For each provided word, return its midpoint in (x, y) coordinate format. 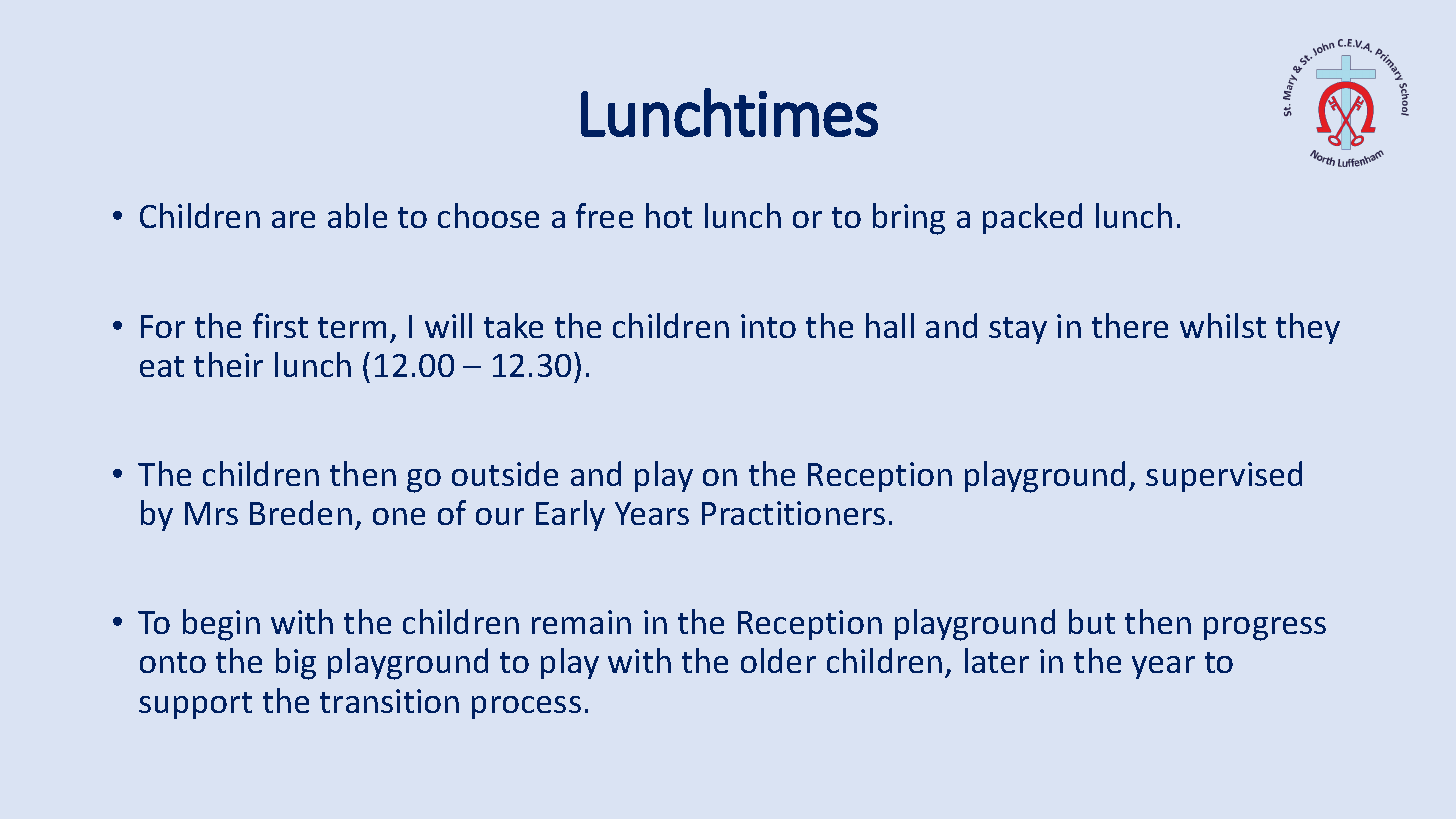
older (778, 660)
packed (1032, 218)
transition (389, 701)
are (293, 219)
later (997, 660)
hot (669, 215)
